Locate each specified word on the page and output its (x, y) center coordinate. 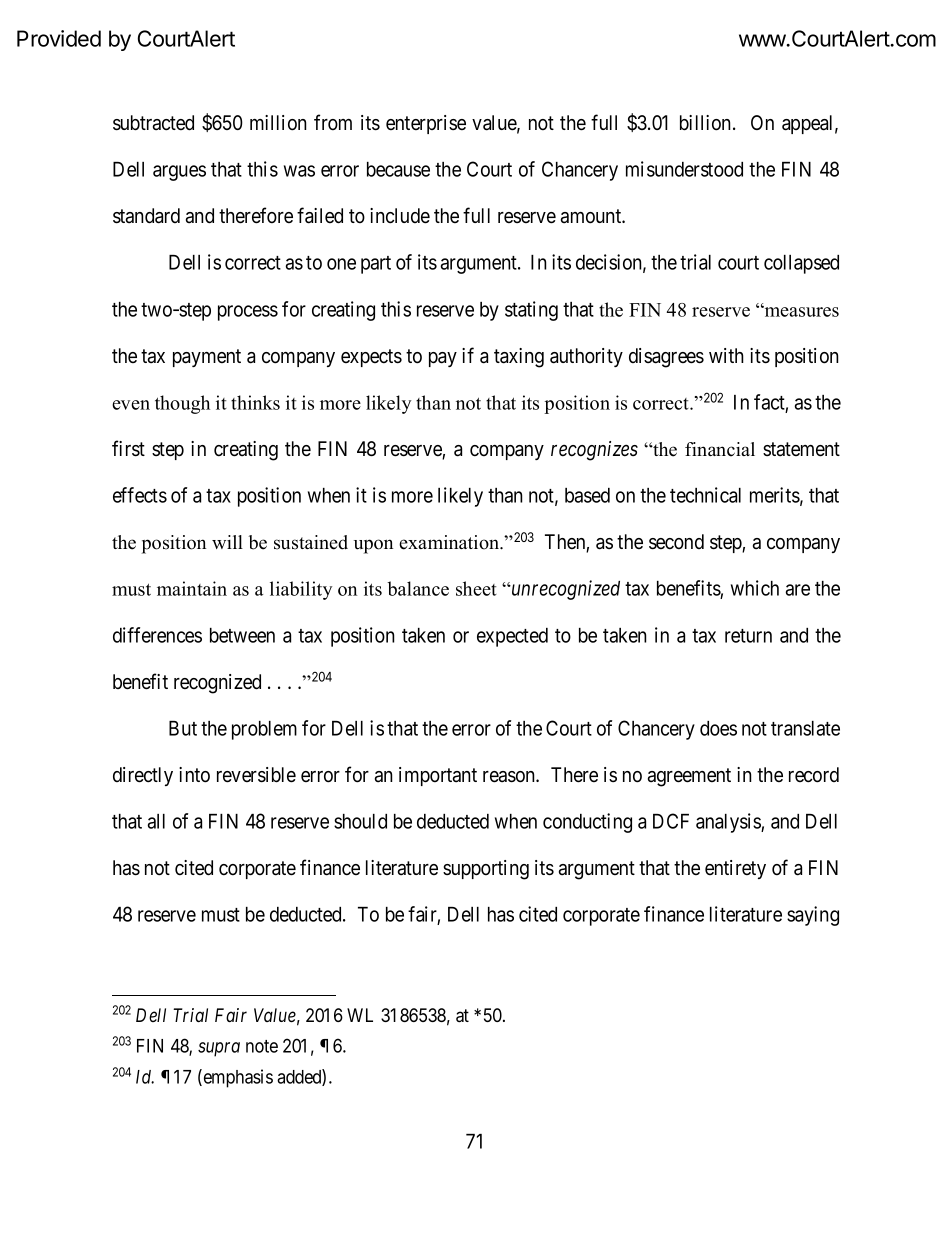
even (131, 405)
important (438, 776)
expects (371, 358)
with (726, 355)
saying (813, 916)
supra (219, 1049)
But (183, 728)
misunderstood (684, 169)
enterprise (426, 124)
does (718, 728)
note (262, 1046)
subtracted (153, 123)
